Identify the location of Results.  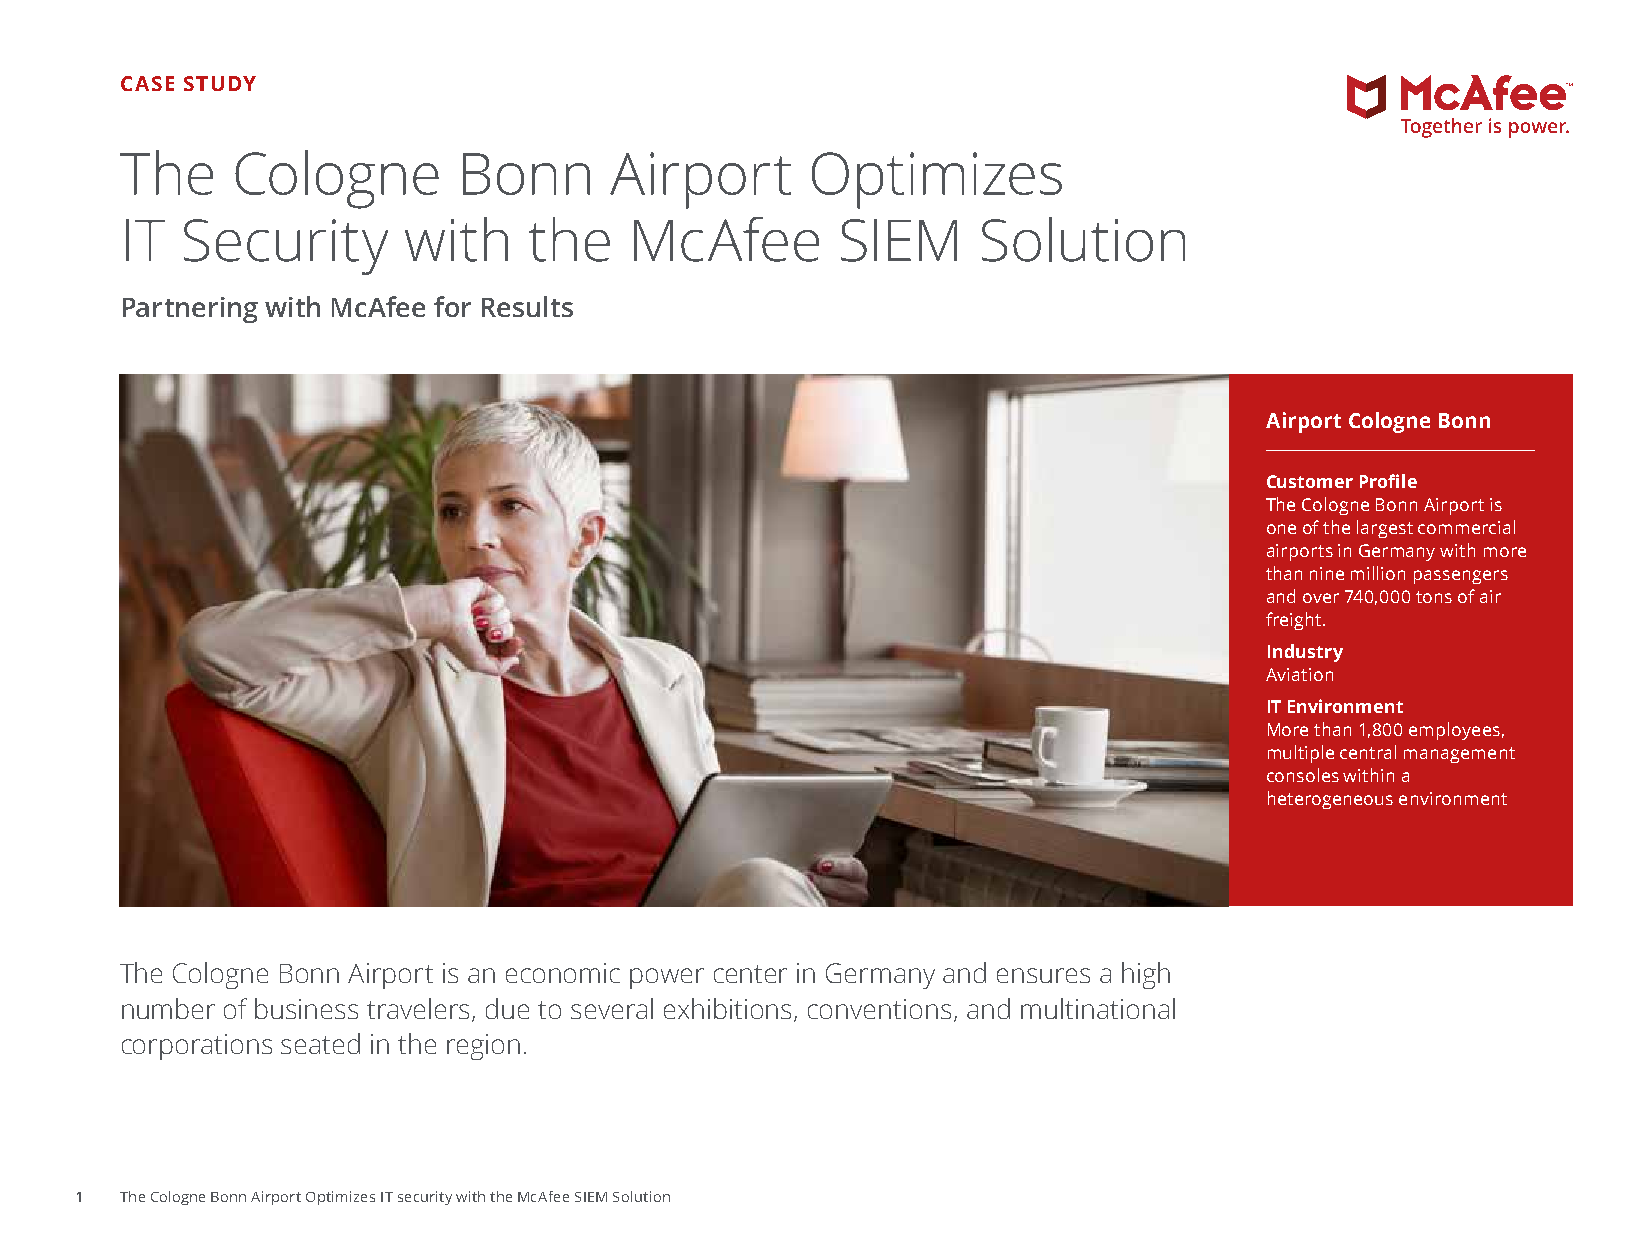
(527, 306).
